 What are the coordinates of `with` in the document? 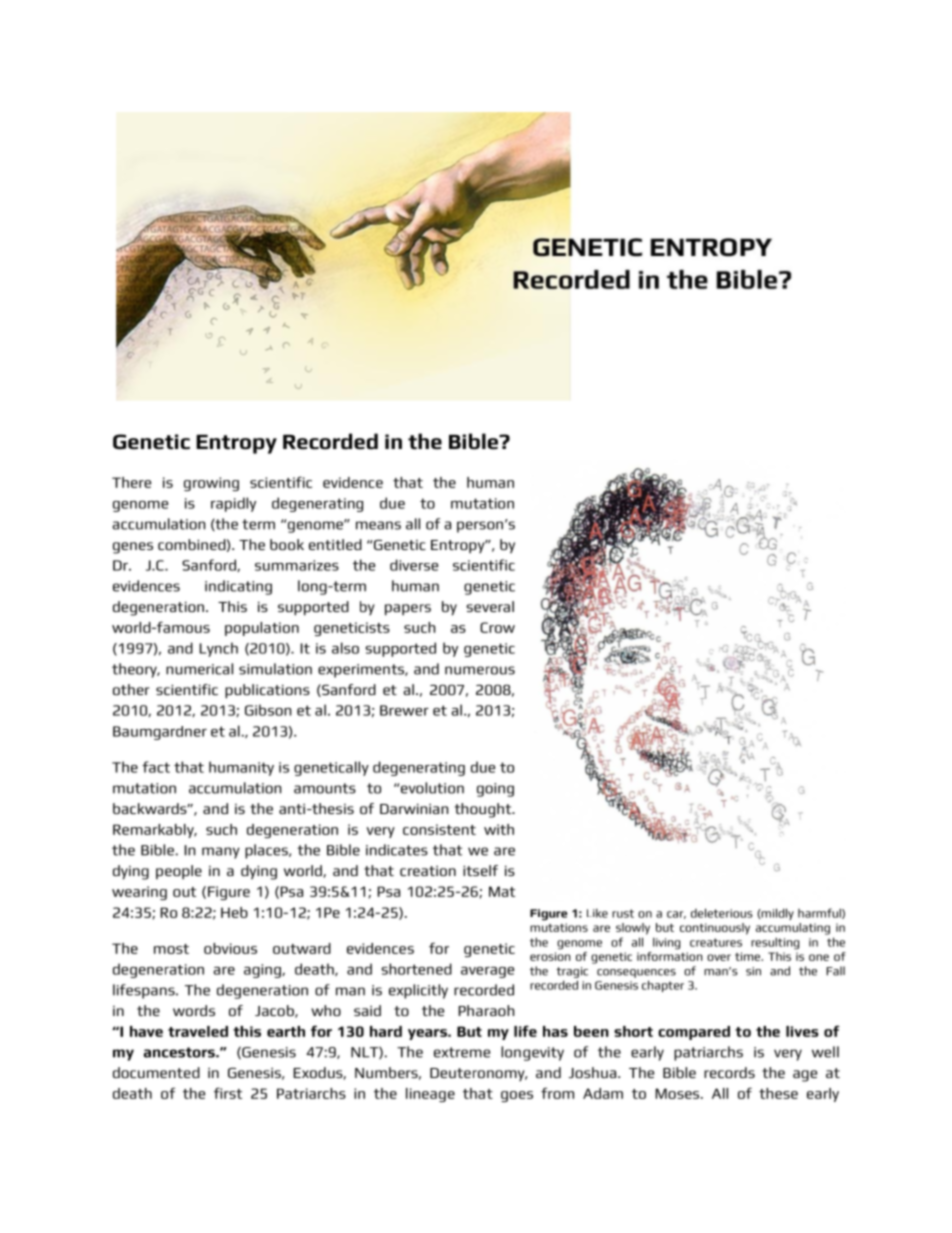 It's located at (499, 829).
